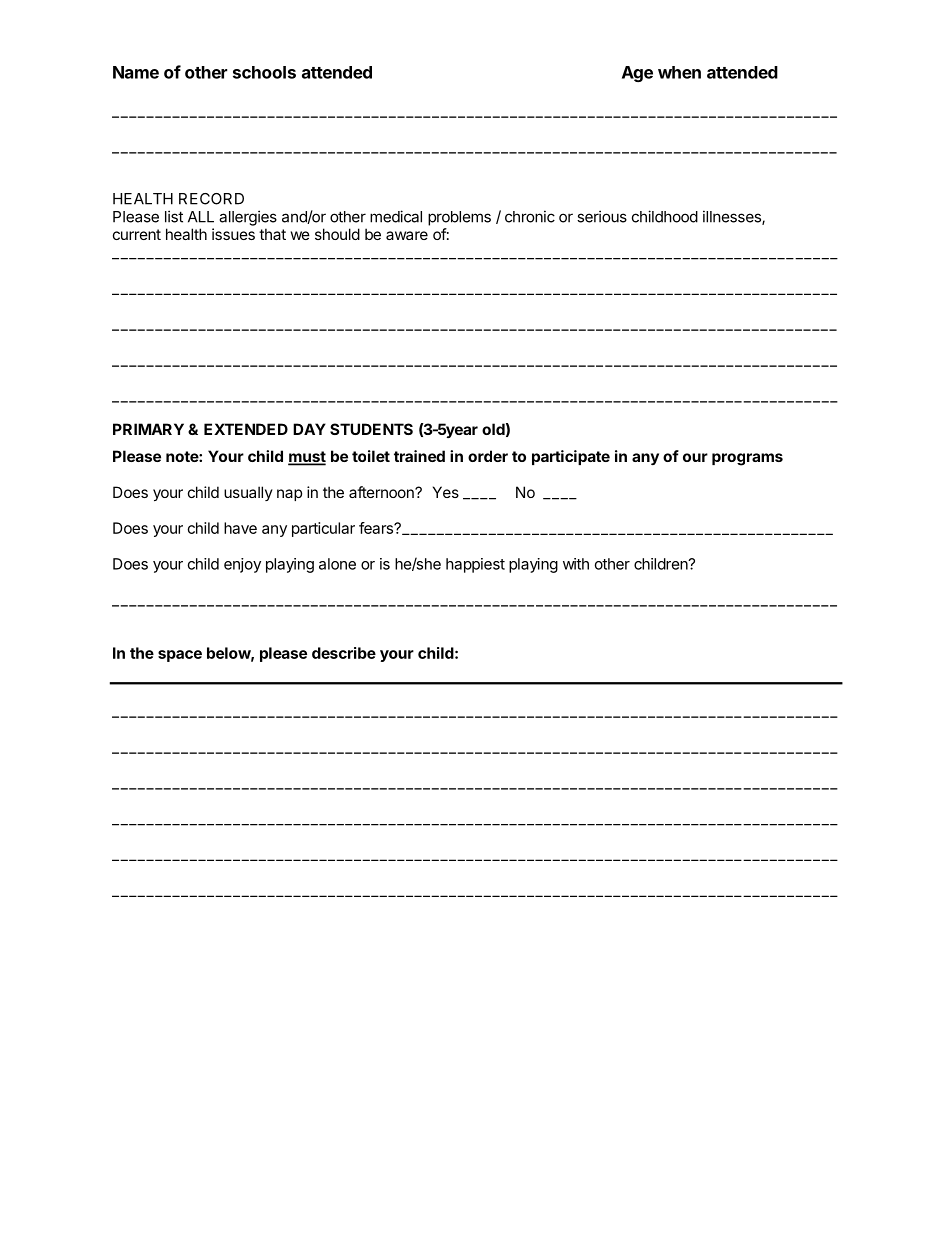 This screenshot has height=1233, width=952. I want to click on when, so click(679, 72).
